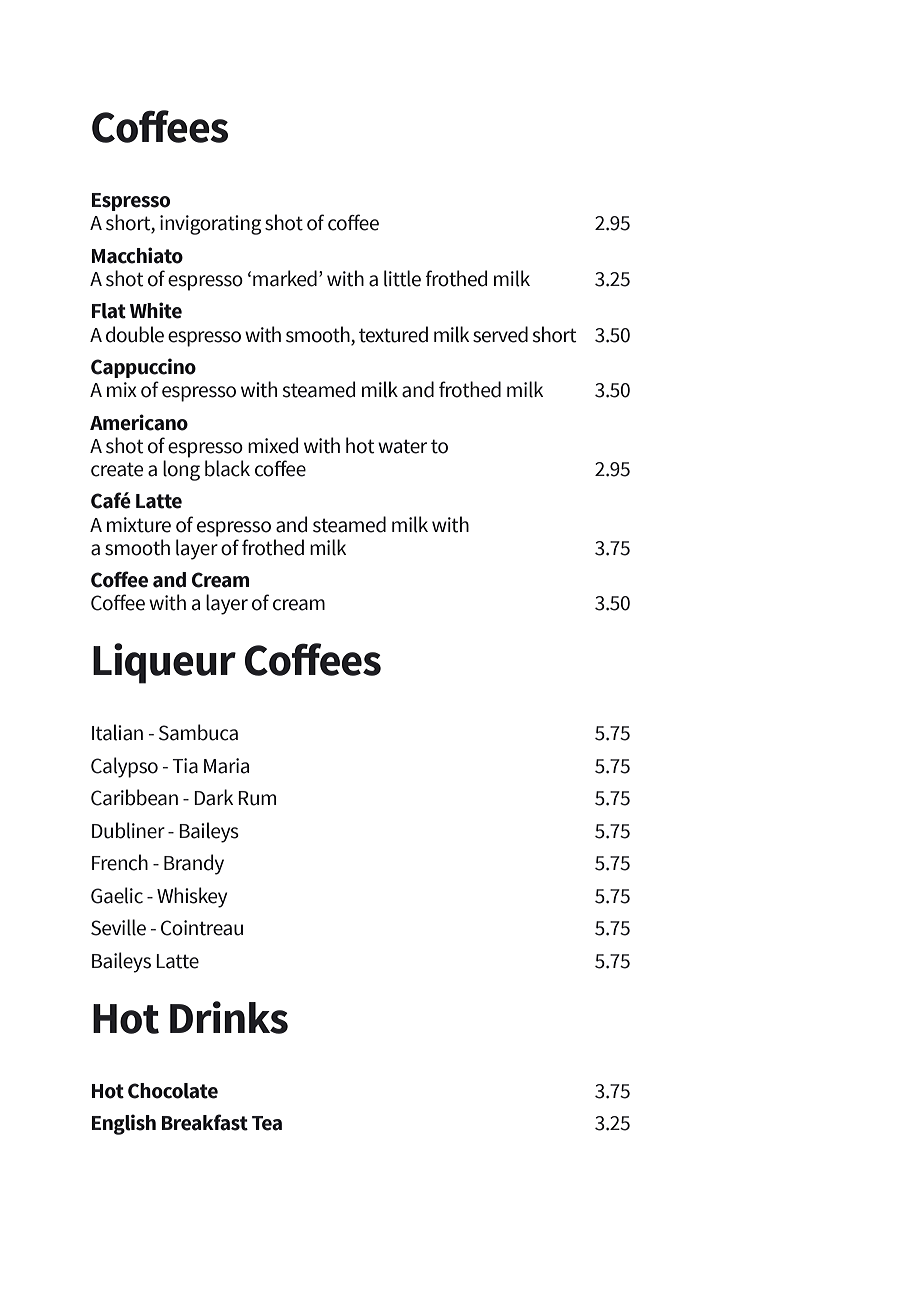 The height and width of the screenshot is (1311, 924). What do you see at coordinates (213, 797) in the screenshot?
I see `Dark` at bounding box center [213, 797].
